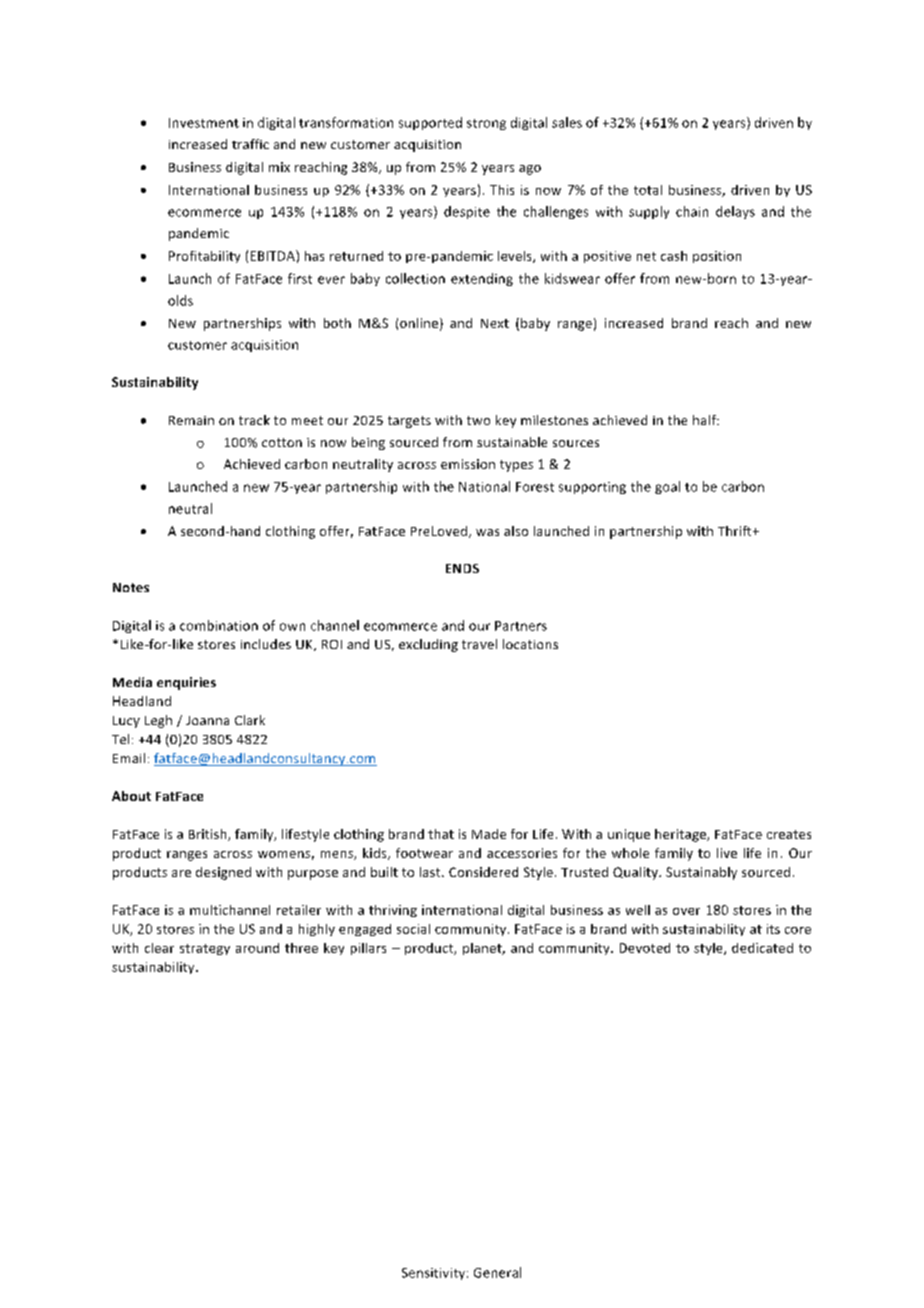  I want to click on Investment, so click(204, 123).
